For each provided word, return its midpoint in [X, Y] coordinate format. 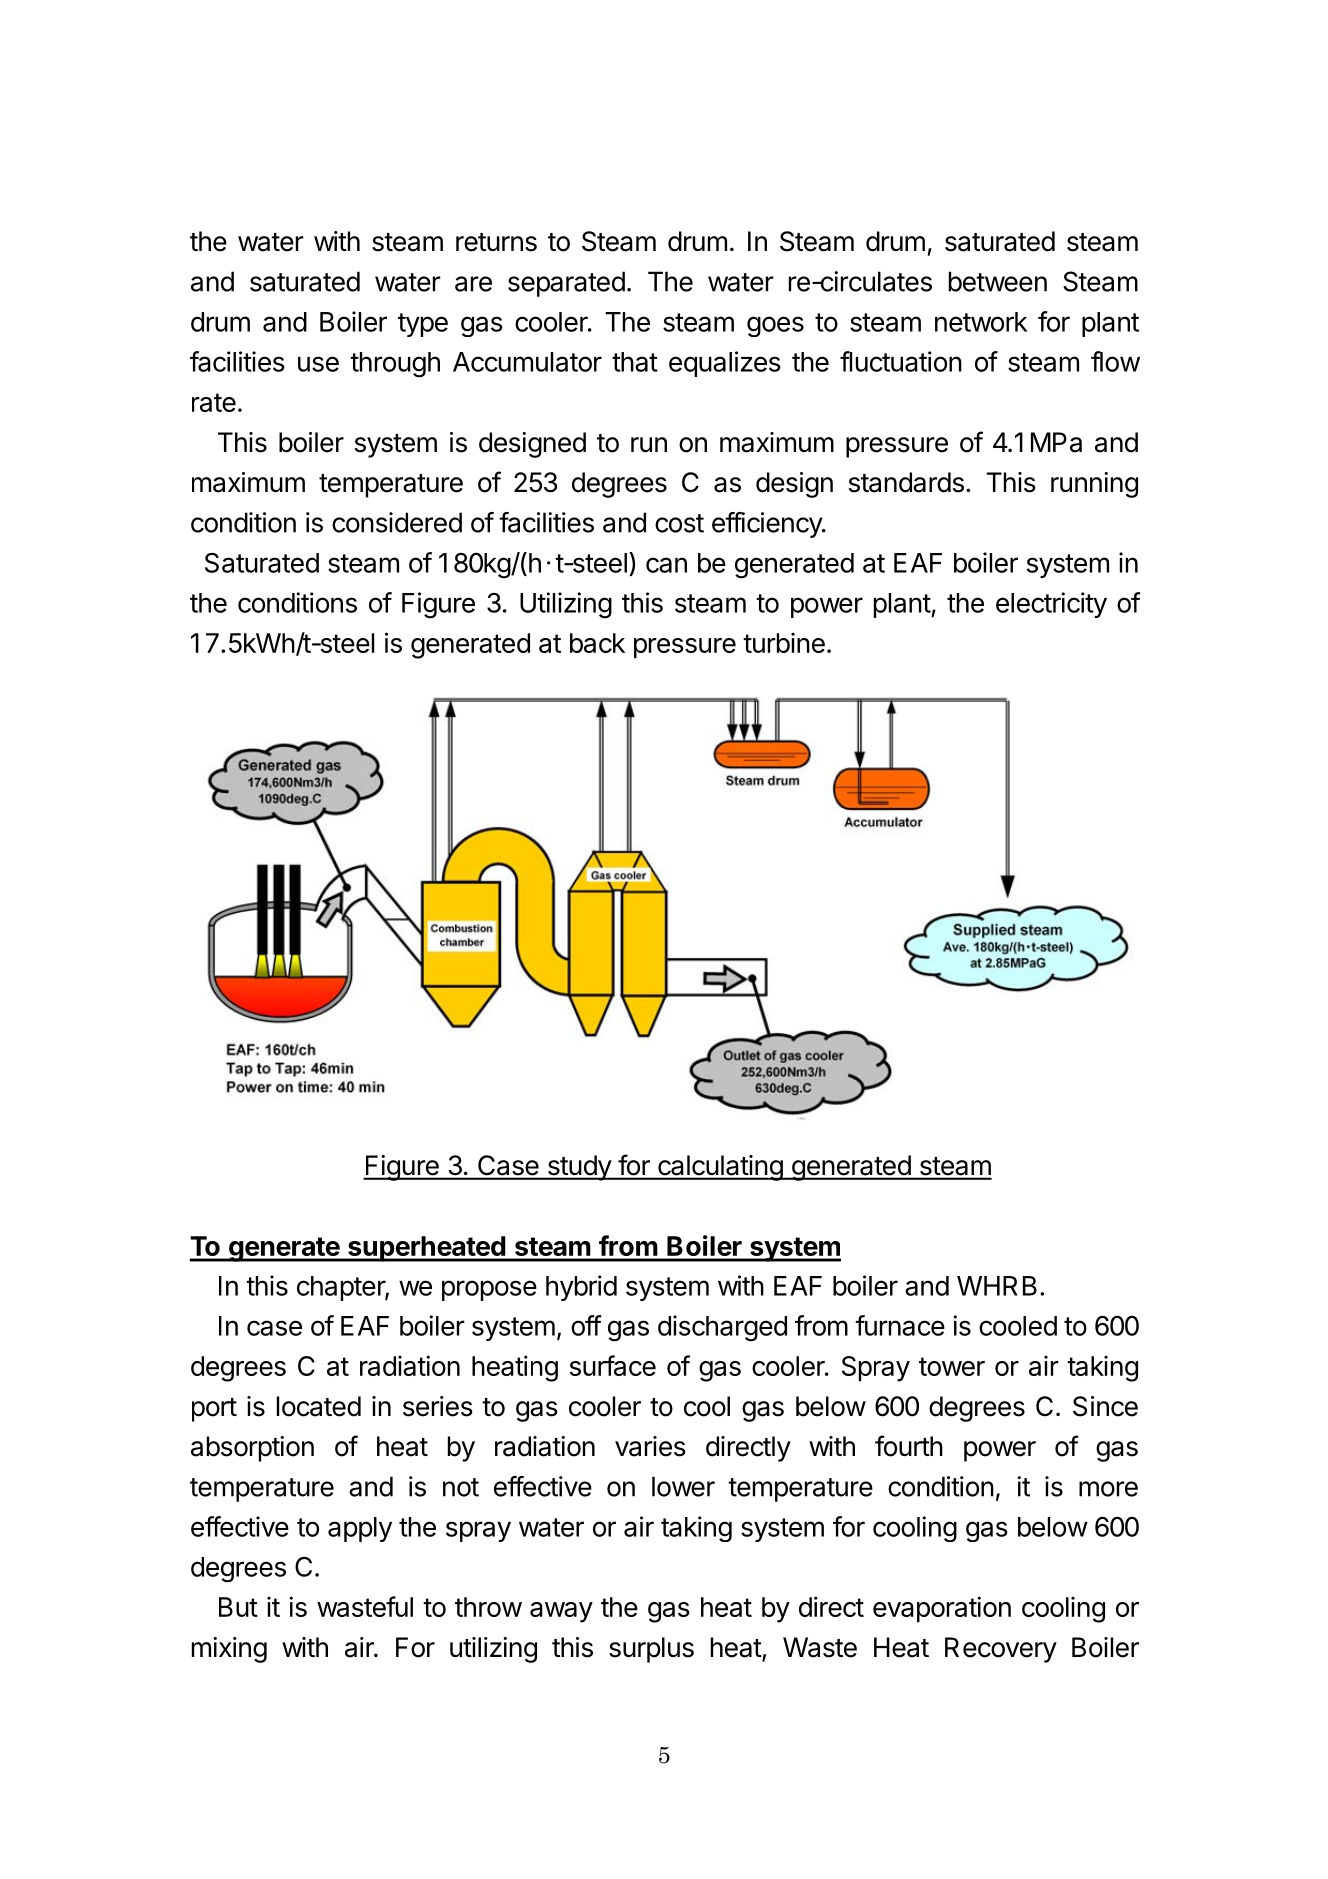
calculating [720, 1168]
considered [397, 522]
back [597, 643]
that [635, 362]
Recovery [1001, 1650]
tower [952, 1366]
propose [489, 1290]
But [238, 1607]
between [998, 281]
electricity [1051, 605]
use [318, 364]
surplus [651, 1650]
